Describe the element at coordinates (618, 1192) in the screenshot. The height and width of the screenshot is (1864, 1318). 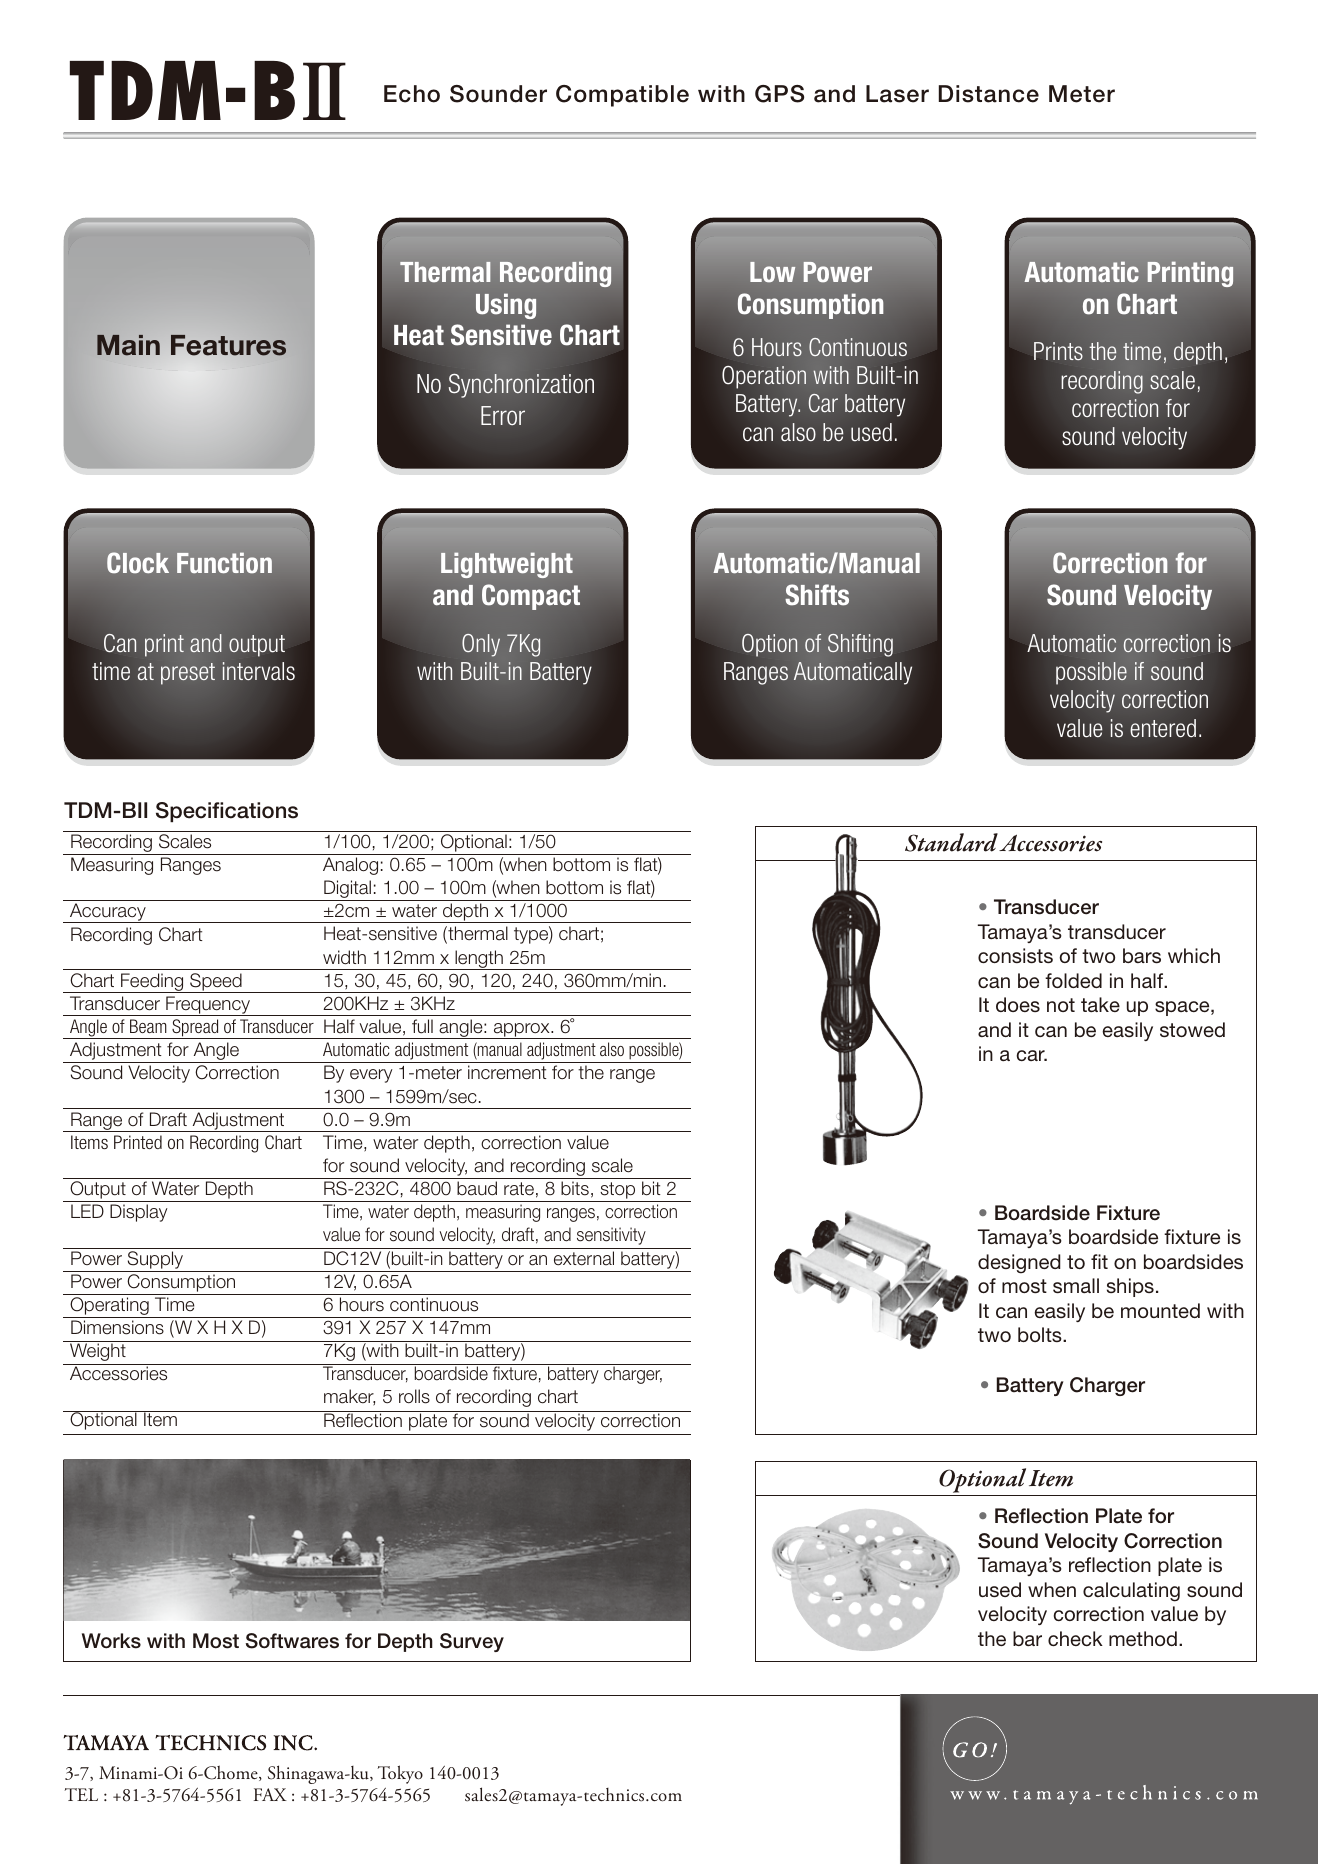
I see `stop` at that location.
